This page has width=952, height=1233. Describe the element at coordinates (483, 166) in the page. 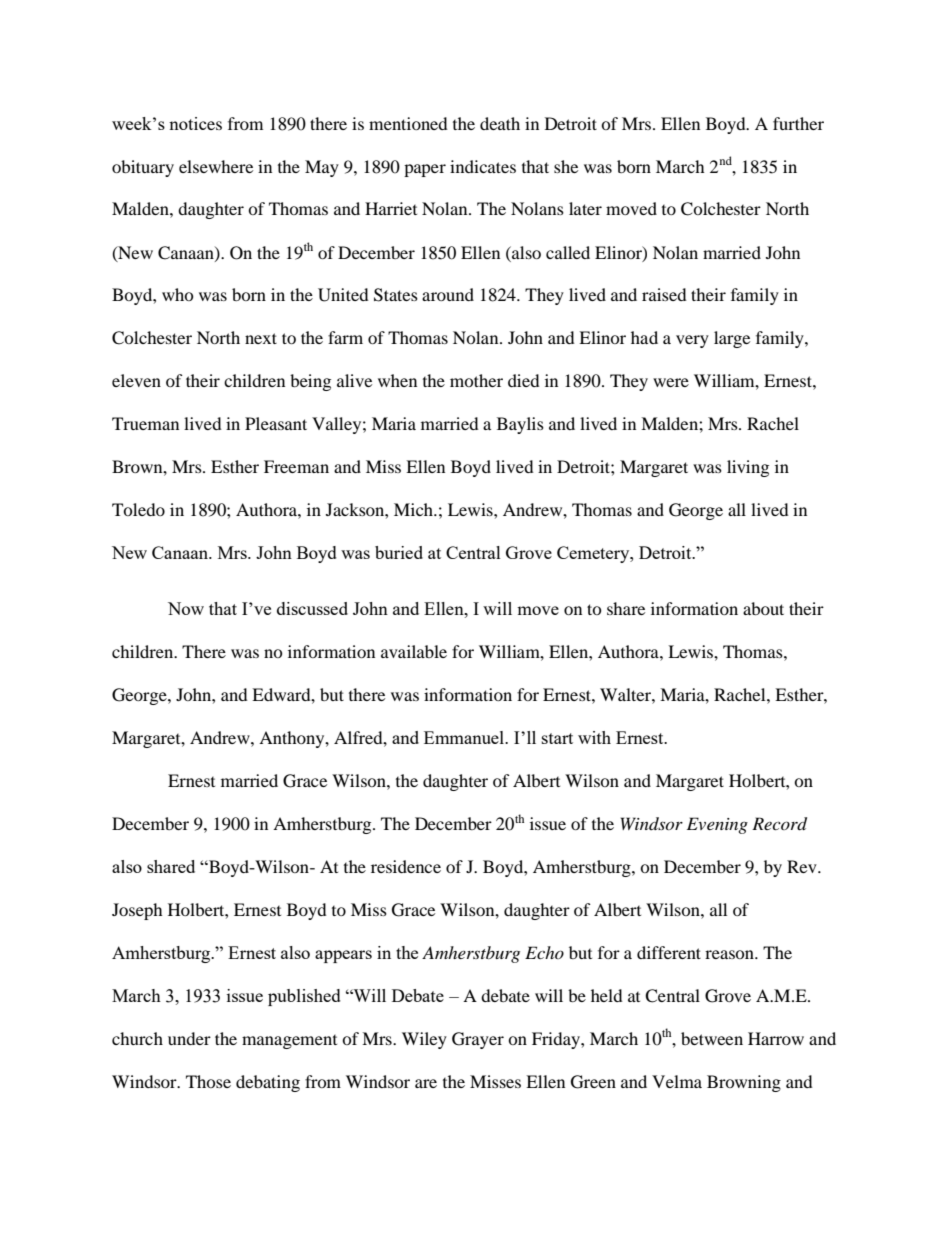

I see `indicates` at that location.
